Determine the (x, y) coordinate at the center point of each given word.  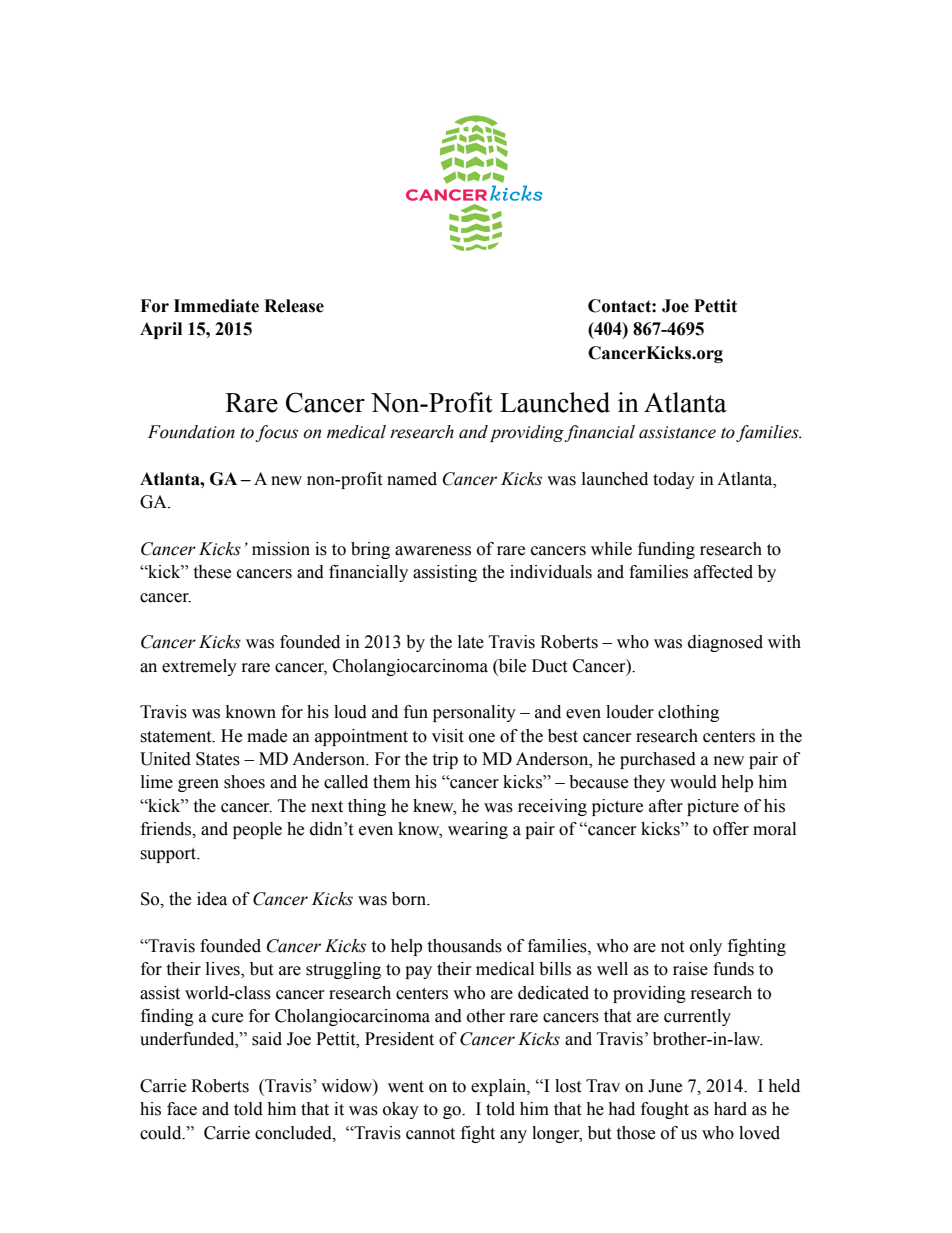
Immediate (216, 306)
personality (474, 713)
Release (294, 306)
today (674, 480)
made (267, 736)
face (182, 1109)
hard (730, 1109)
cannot (430, 1134)
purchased (658, 760)
